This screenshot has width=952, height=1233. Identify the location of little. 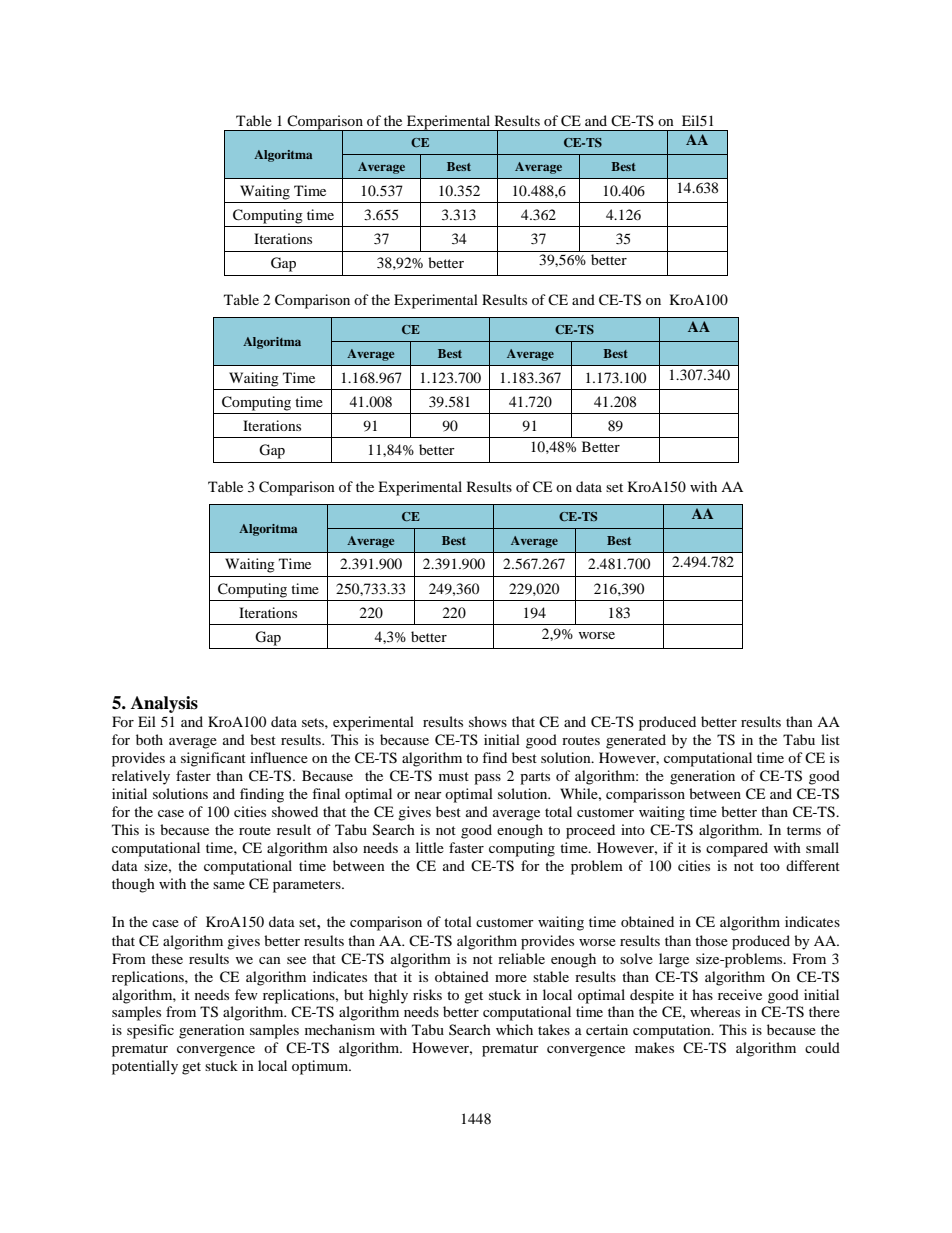
(430, 847).
